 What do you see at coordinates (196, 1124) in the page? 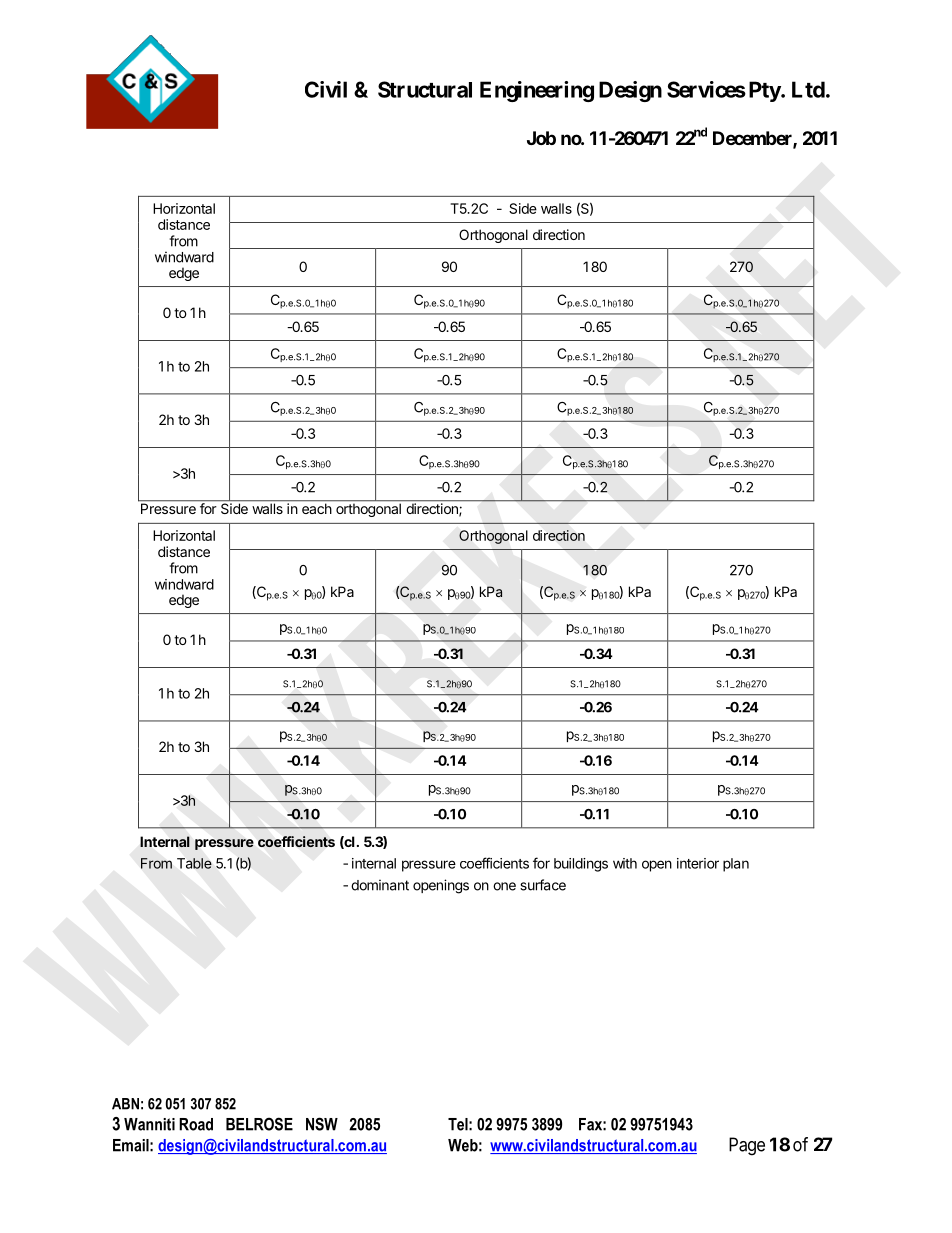
I see `Road` at bounding box center [196, 1124].
